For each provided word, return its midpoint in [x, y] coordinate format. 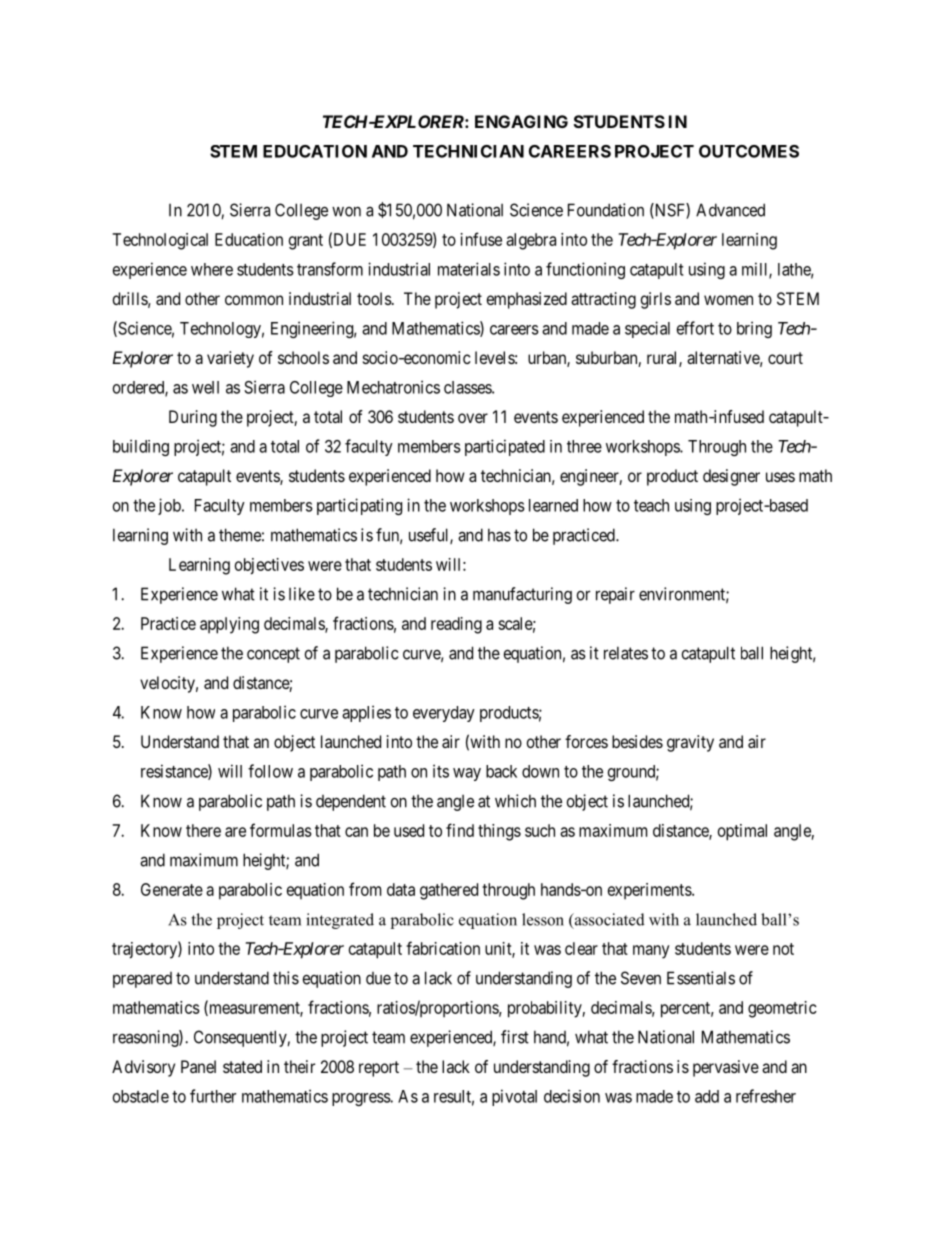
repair [615, 595]
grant [306, 242]
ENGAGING [521, 121]
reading [456, 625]
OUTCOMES [749, 151]
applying [229, 625]
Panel [198, 1066]
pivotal [514, 1097]
